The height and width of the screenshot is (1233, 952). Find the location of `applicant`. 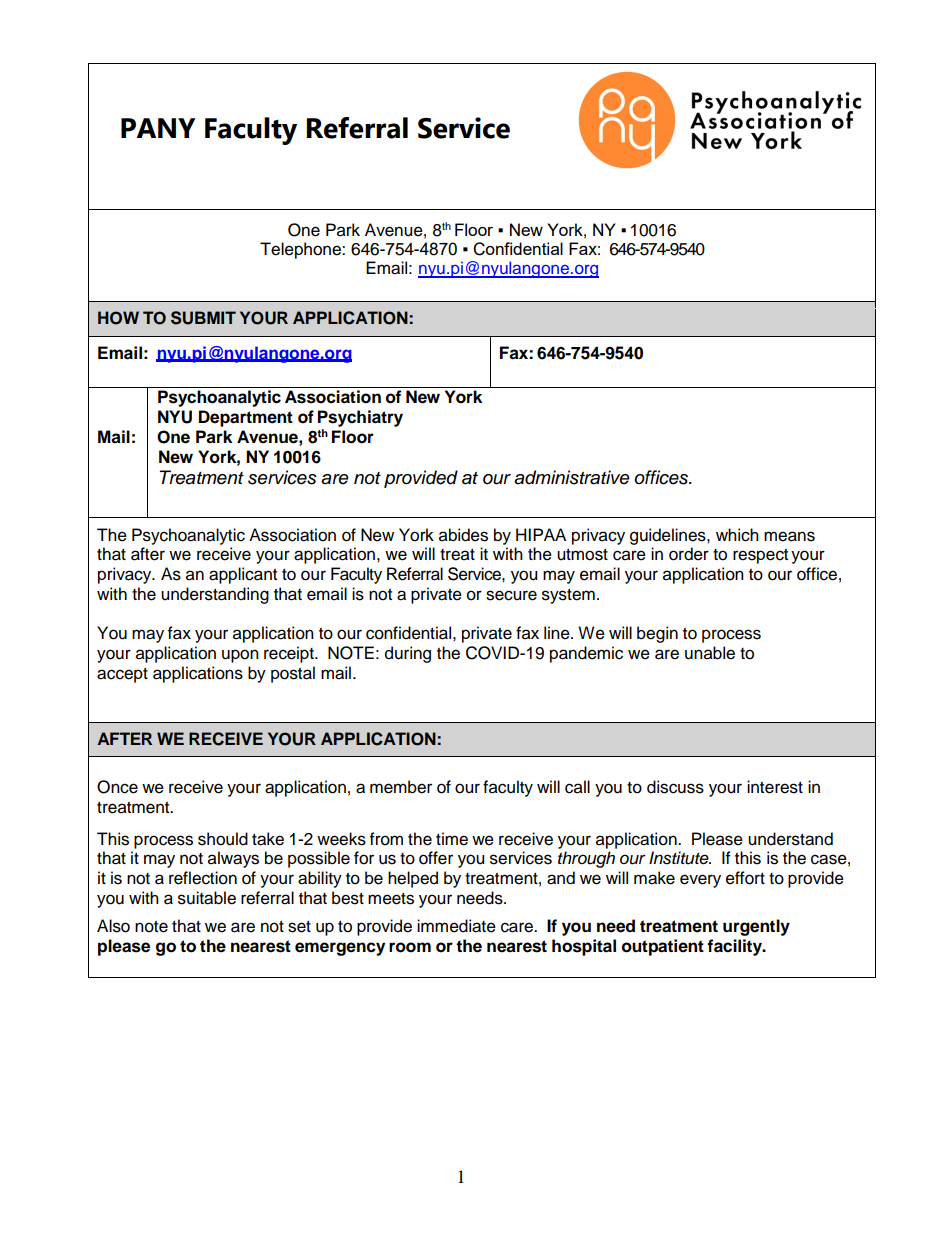

applicant is located at coordinates (243, 575).
